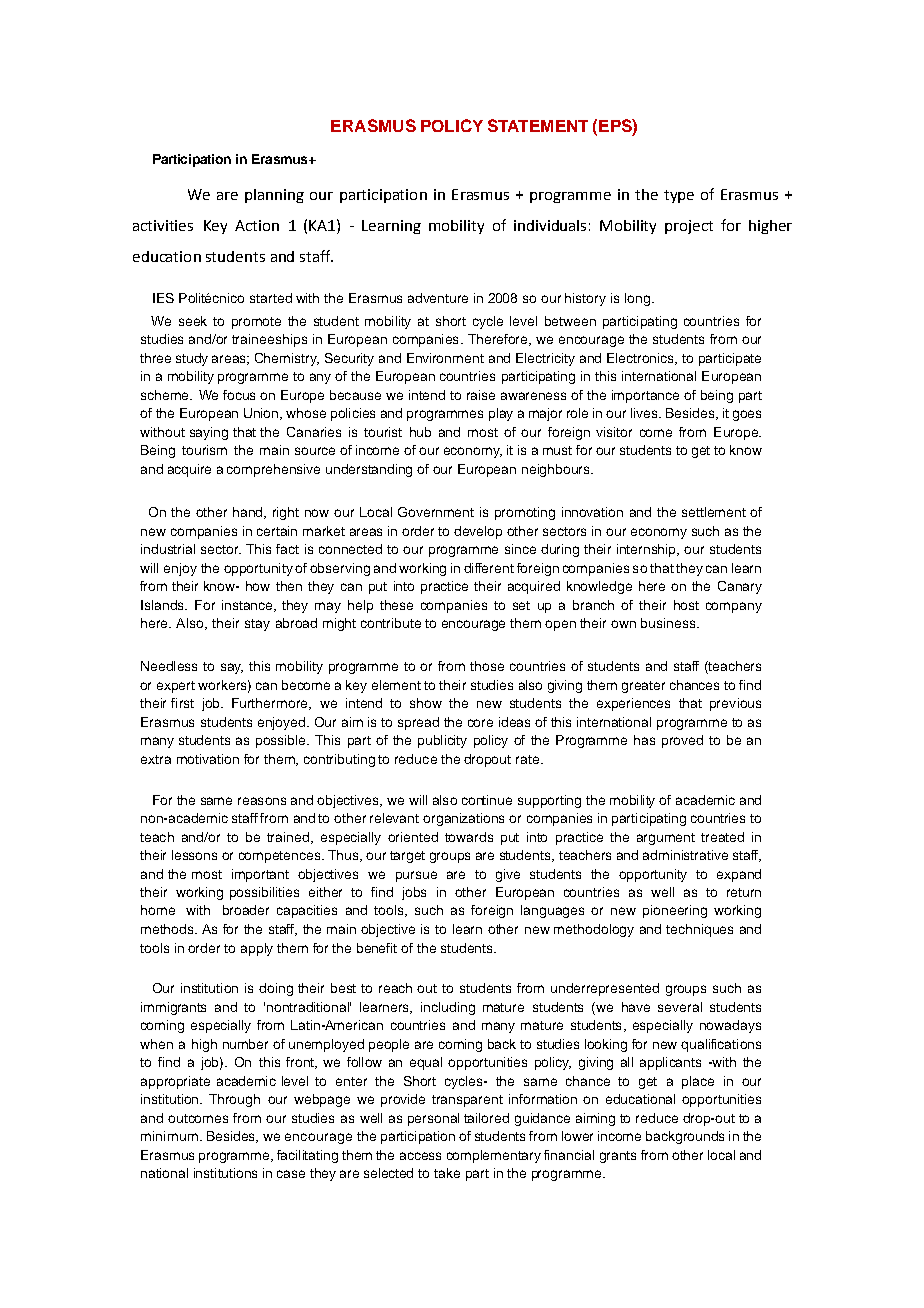 The image size is (924, 1308). What do you see at coordinates (698, 1082) in the image?
I see `place` at bounding box center [698, 1082].
